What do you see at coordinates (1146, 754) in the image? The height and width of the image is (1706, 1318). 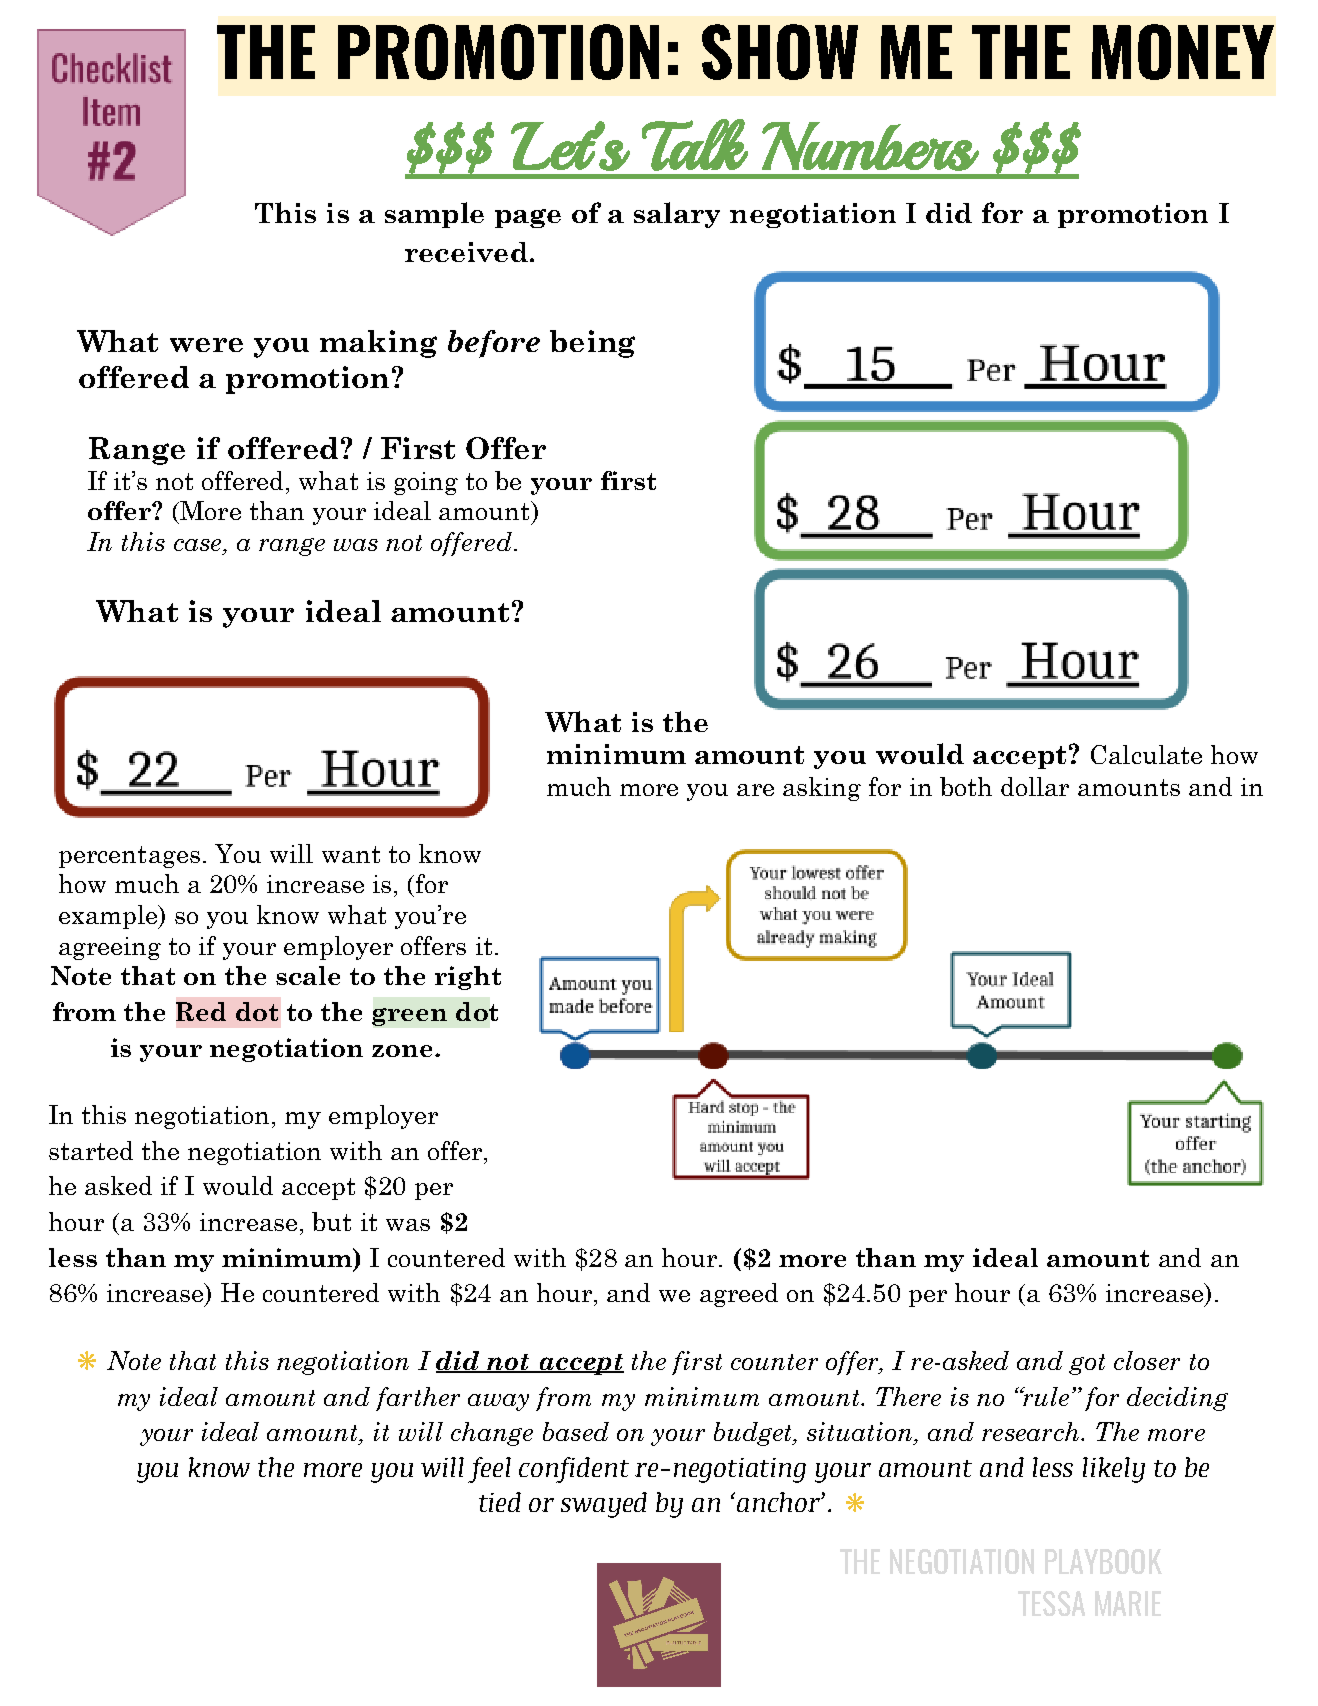 I see `Calculate` at bounding box center [1146, 754].
